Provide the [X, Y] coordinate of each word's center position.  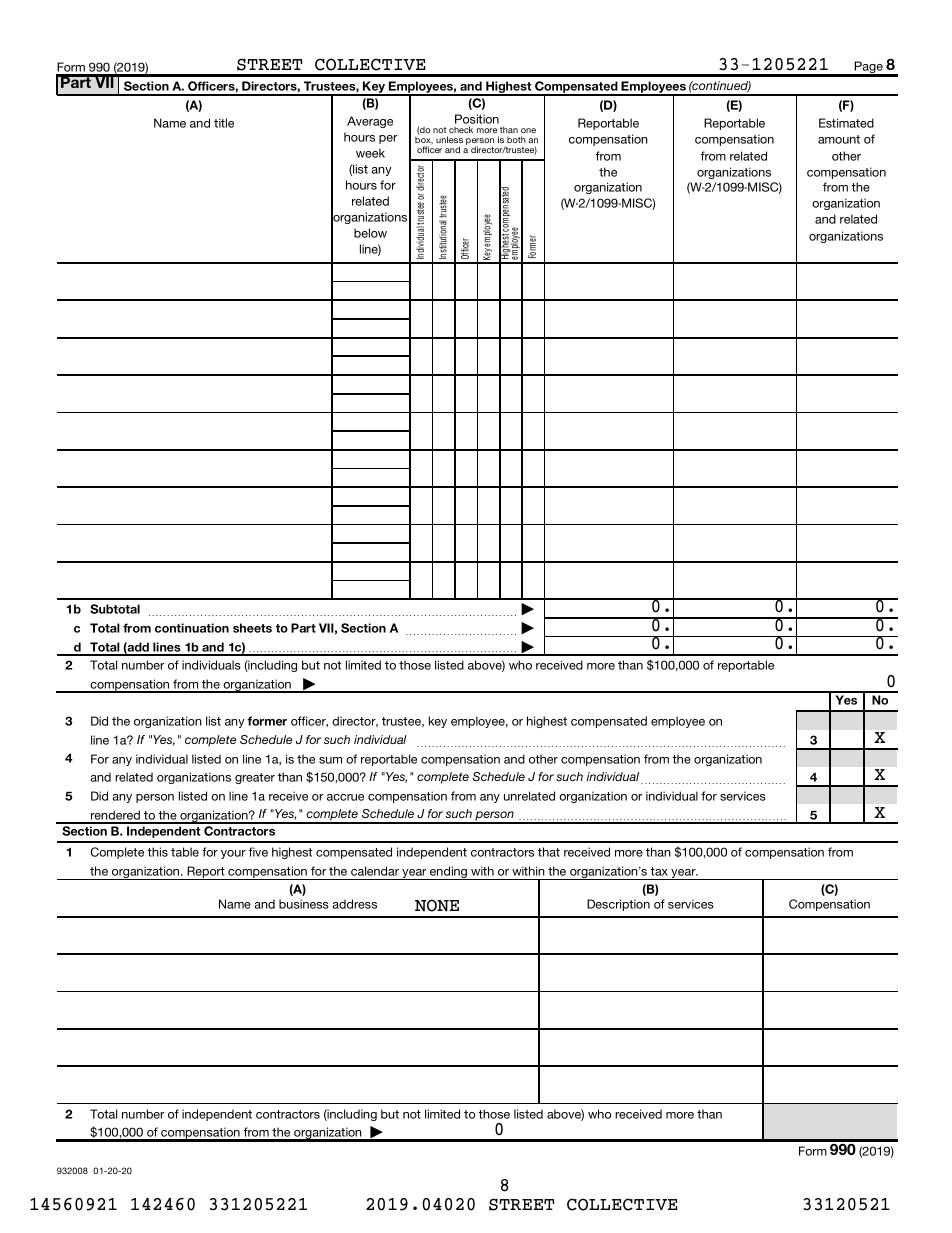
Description [618, 905]
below [370, 233]
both [516, 139]
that [549, 852]
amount [839, 139]
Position [477, 119]
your [233, 854]
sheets [252, 628]
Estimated [846, 123]
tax [659, 871]
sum [330, 760]
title [224, 123]
